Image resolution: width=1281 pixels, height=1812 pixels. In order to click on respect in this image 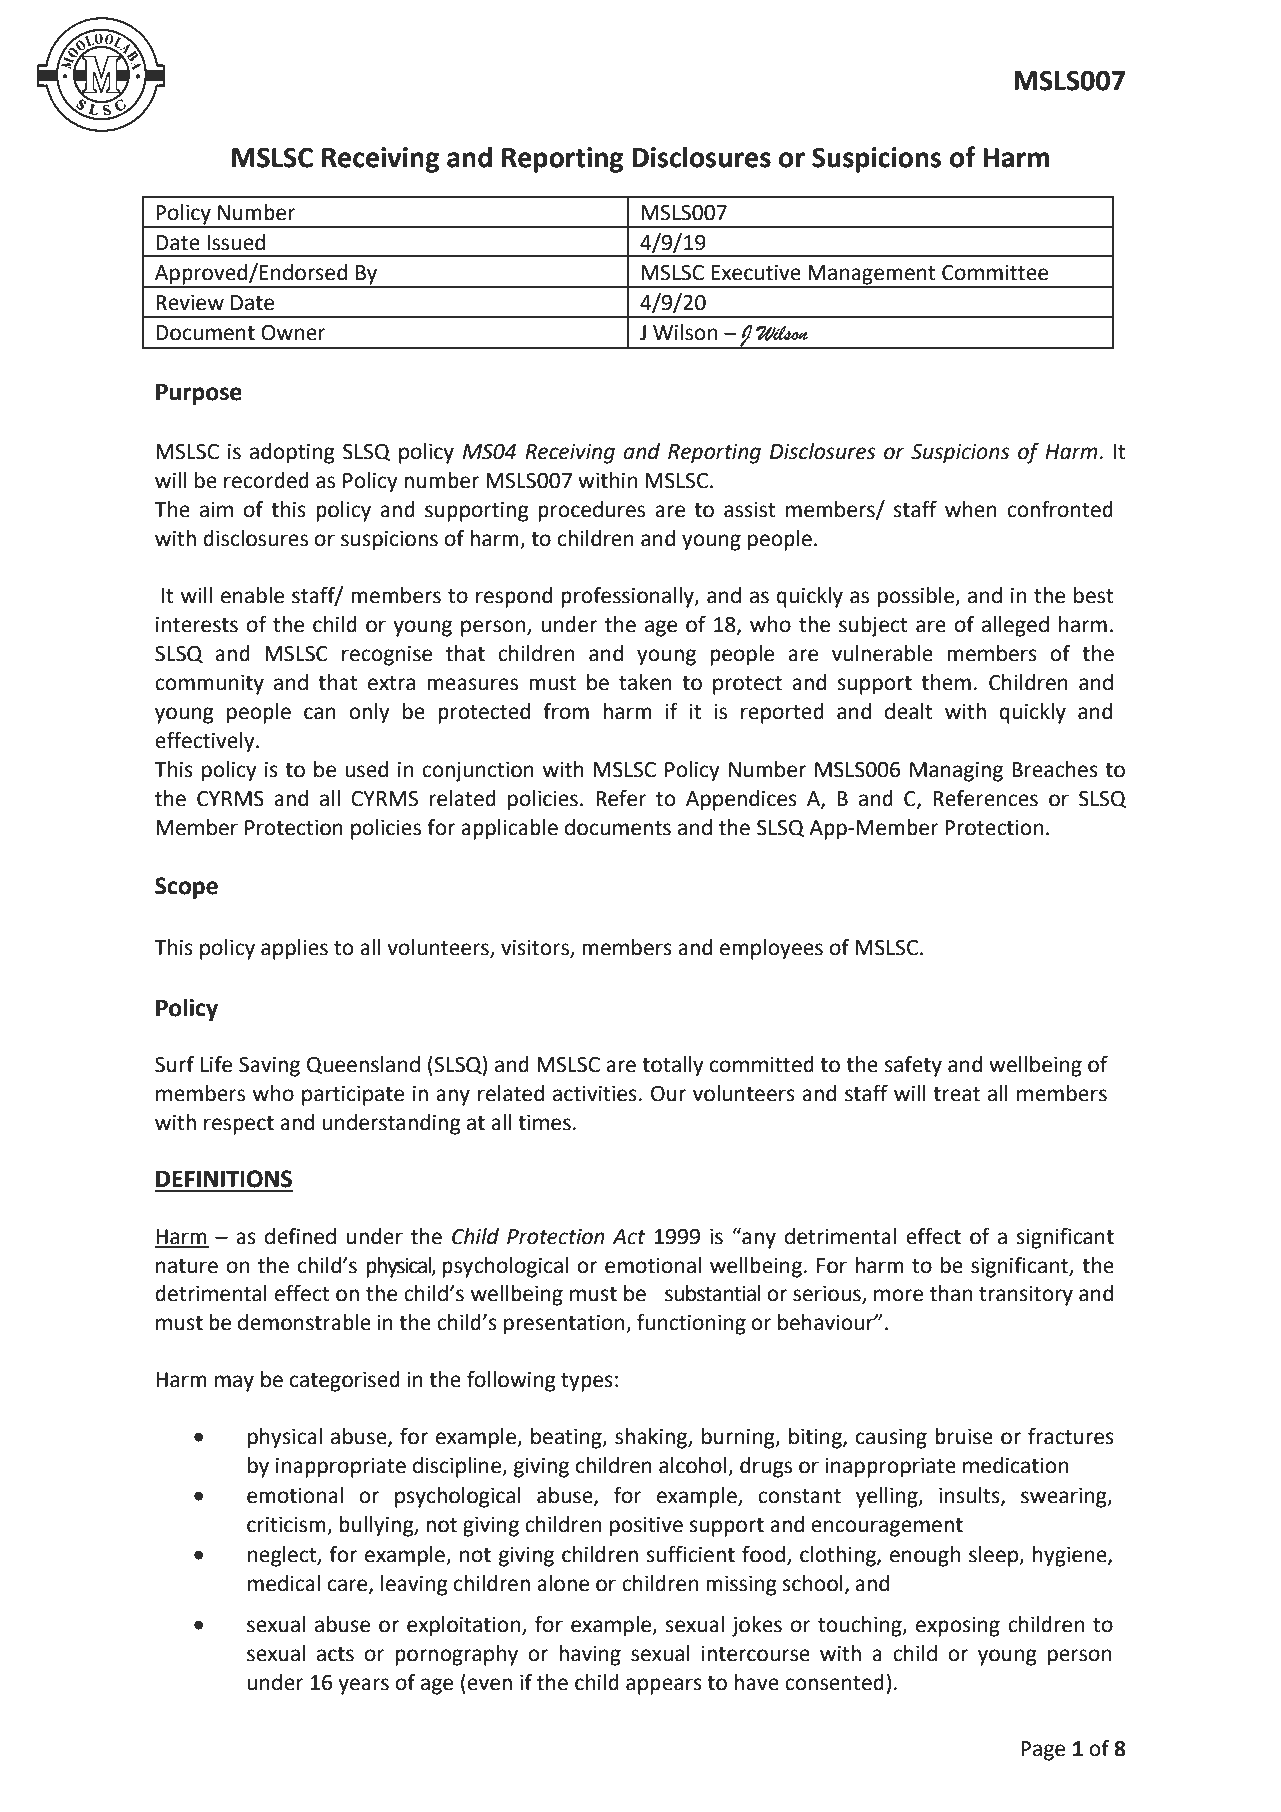, I will do `click(239, 1125)`.
